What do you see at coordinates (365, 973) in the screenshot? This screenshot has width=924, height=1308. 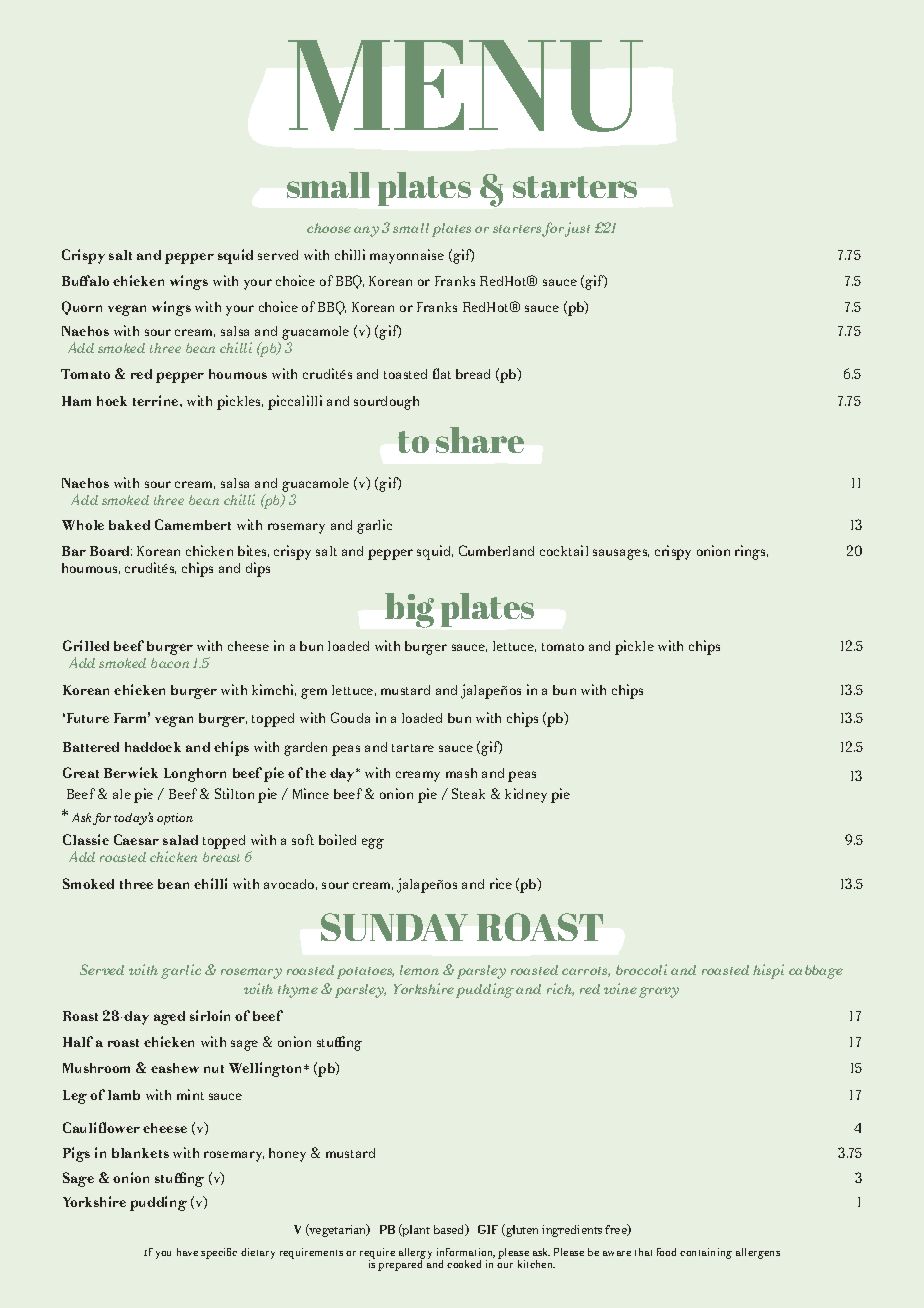 I see `potatoes` at bounding box center [365, 973].
